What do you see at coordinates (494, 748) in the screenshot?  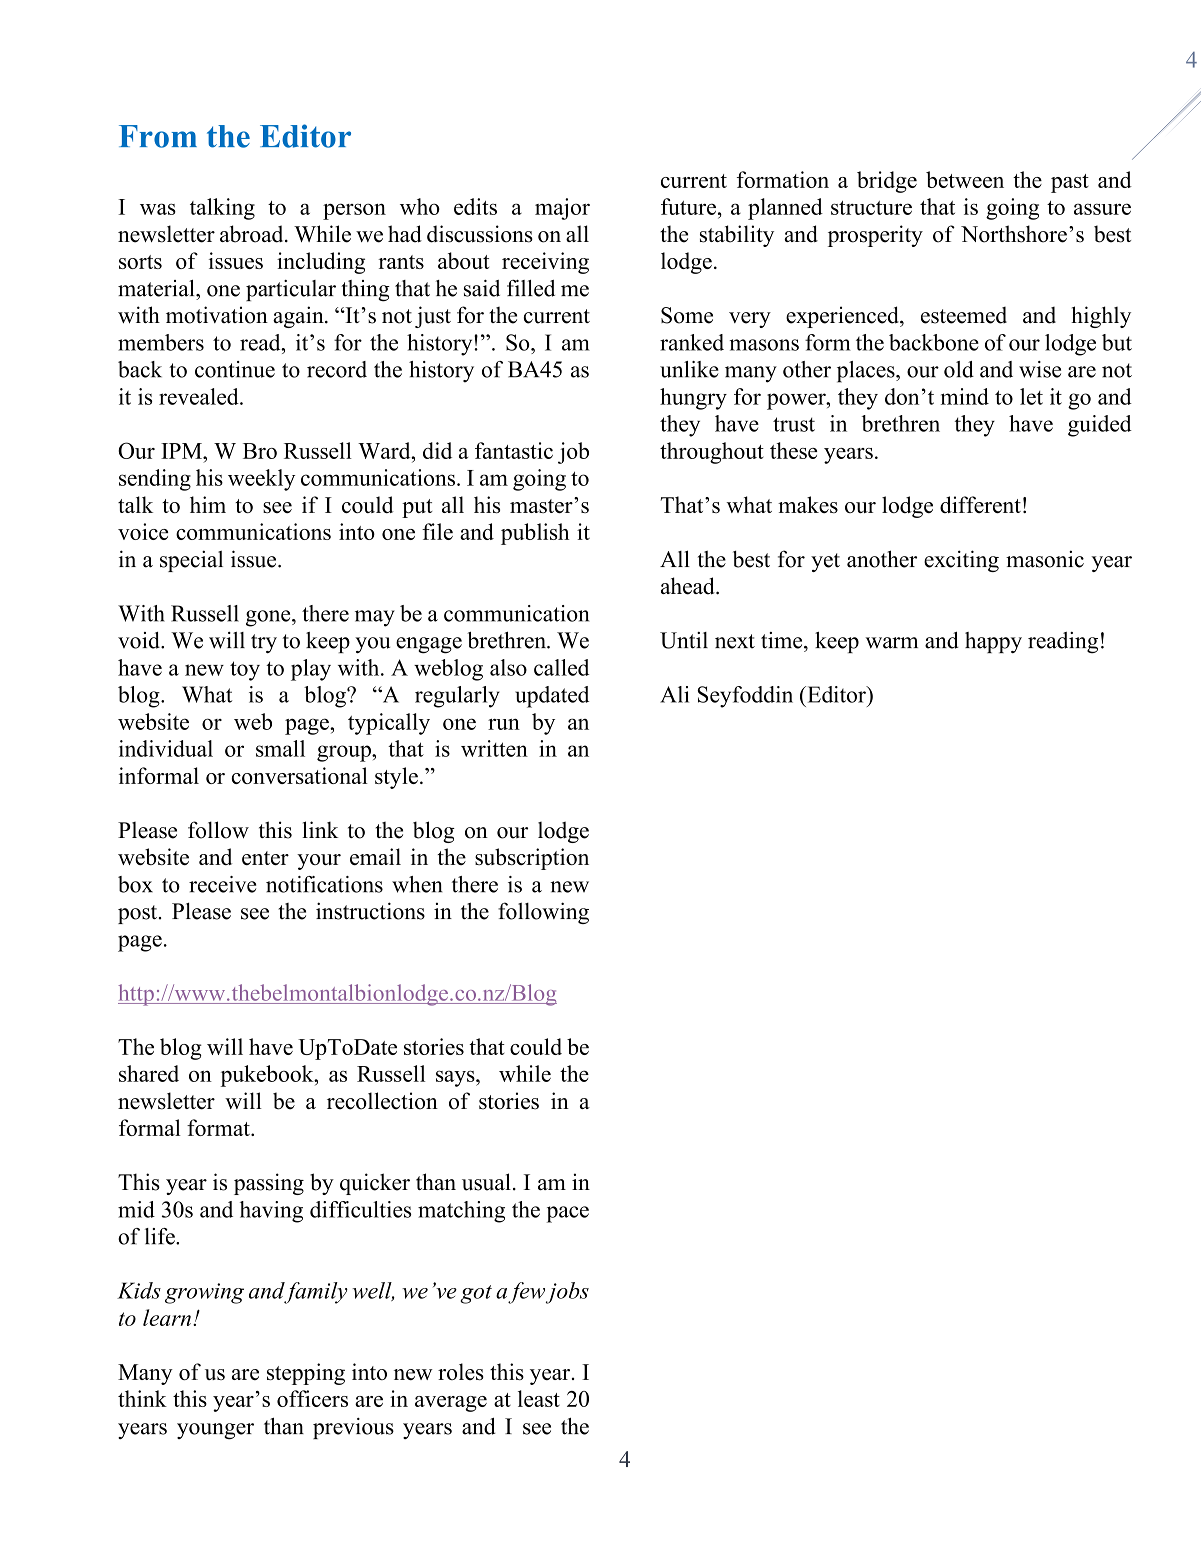 I see `written` at bounding box center [494, 748].
